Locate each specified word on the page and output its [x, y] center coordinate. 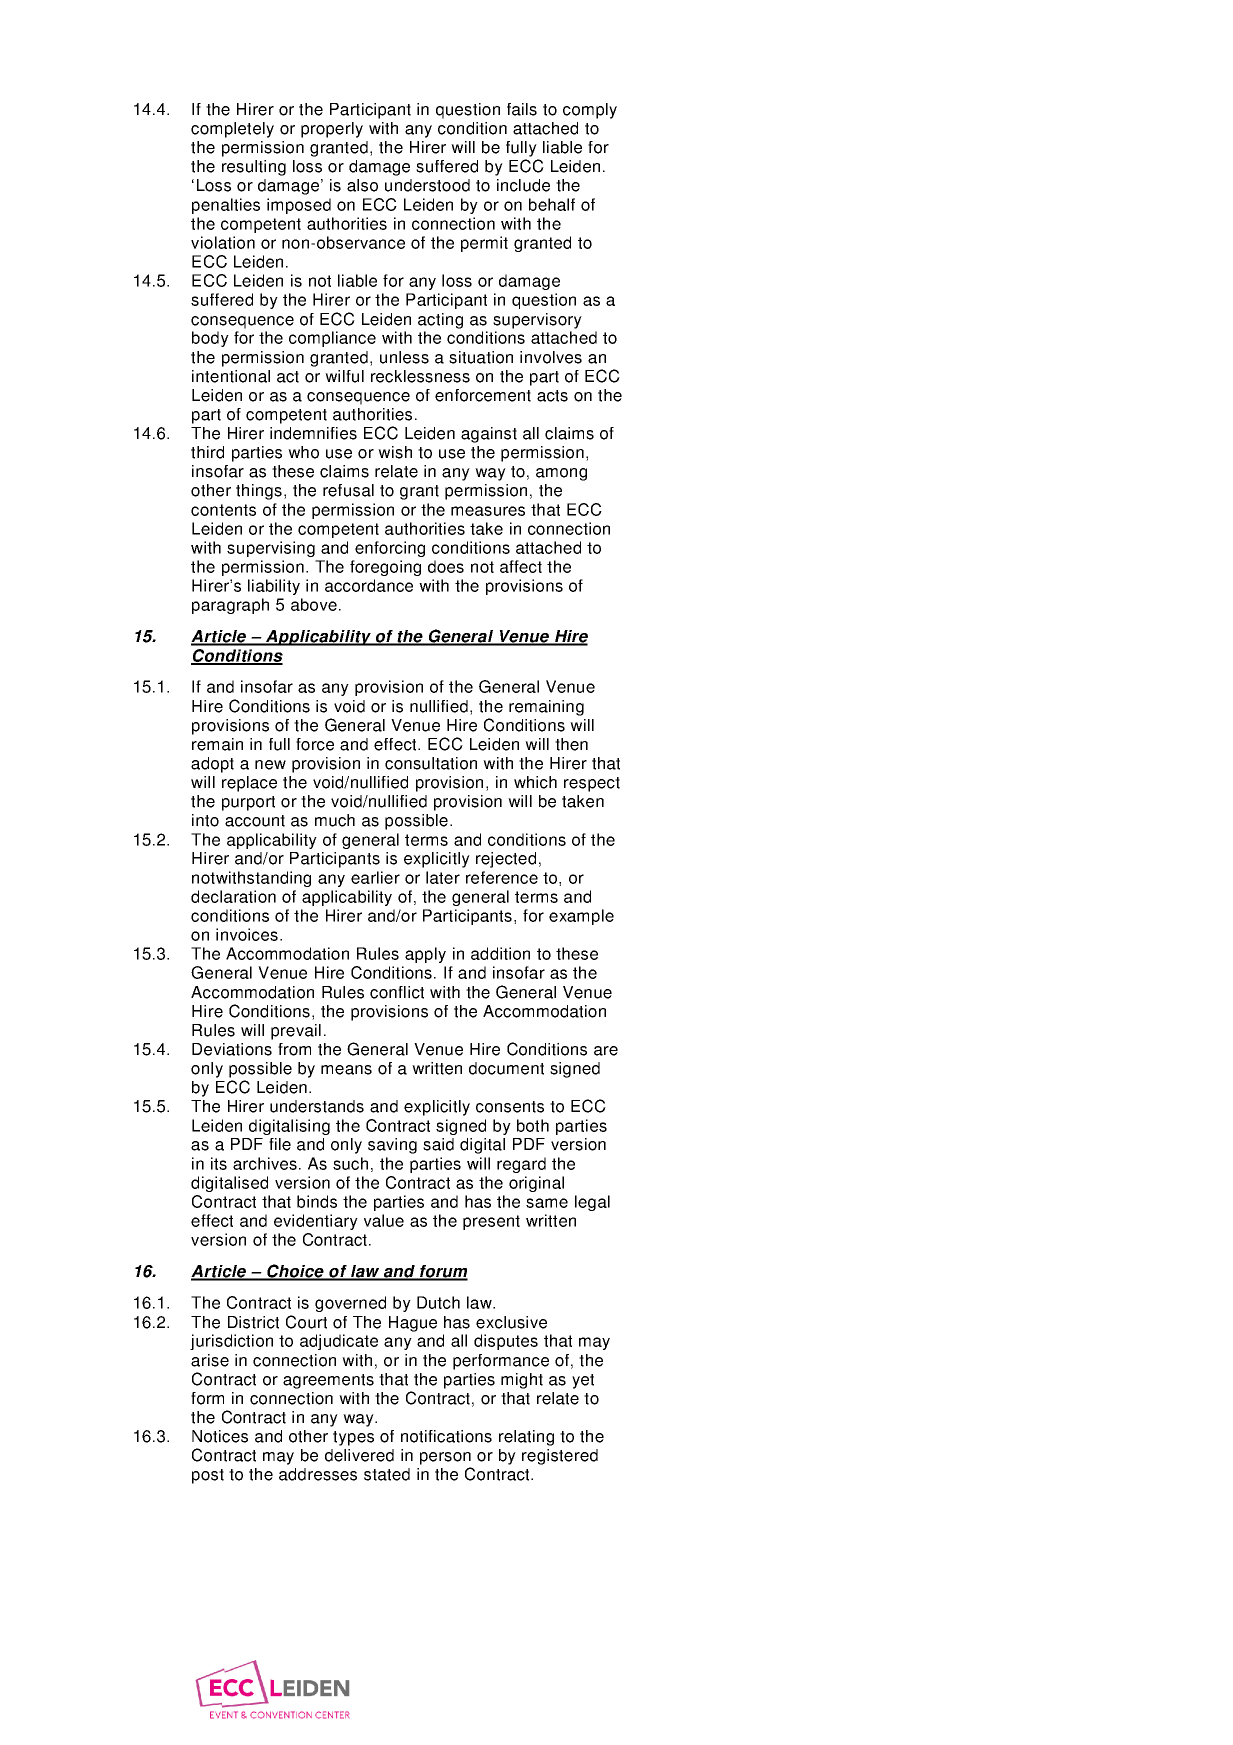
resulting [254, 168]
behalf [552, 204]
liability [274, 587]
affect [521, 566]
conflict [397, 992]
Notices [220, 1436]
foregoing [385, 568]
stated [387, 1474]
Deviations [232, 1049]
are [606, 1051]
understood [427, 185]
